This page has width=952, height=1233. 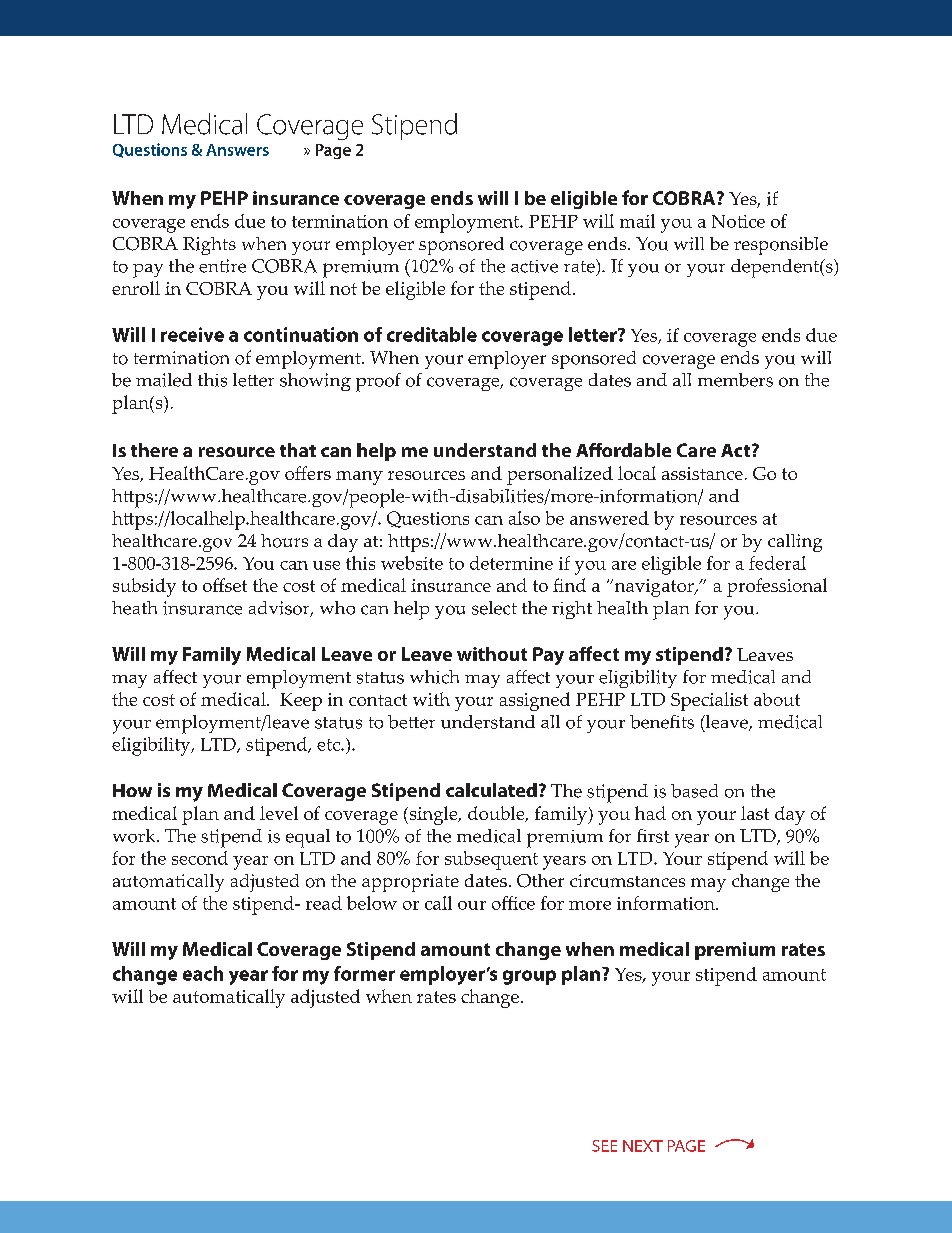 I want to click on Answers, so click(x=237, y=150).
